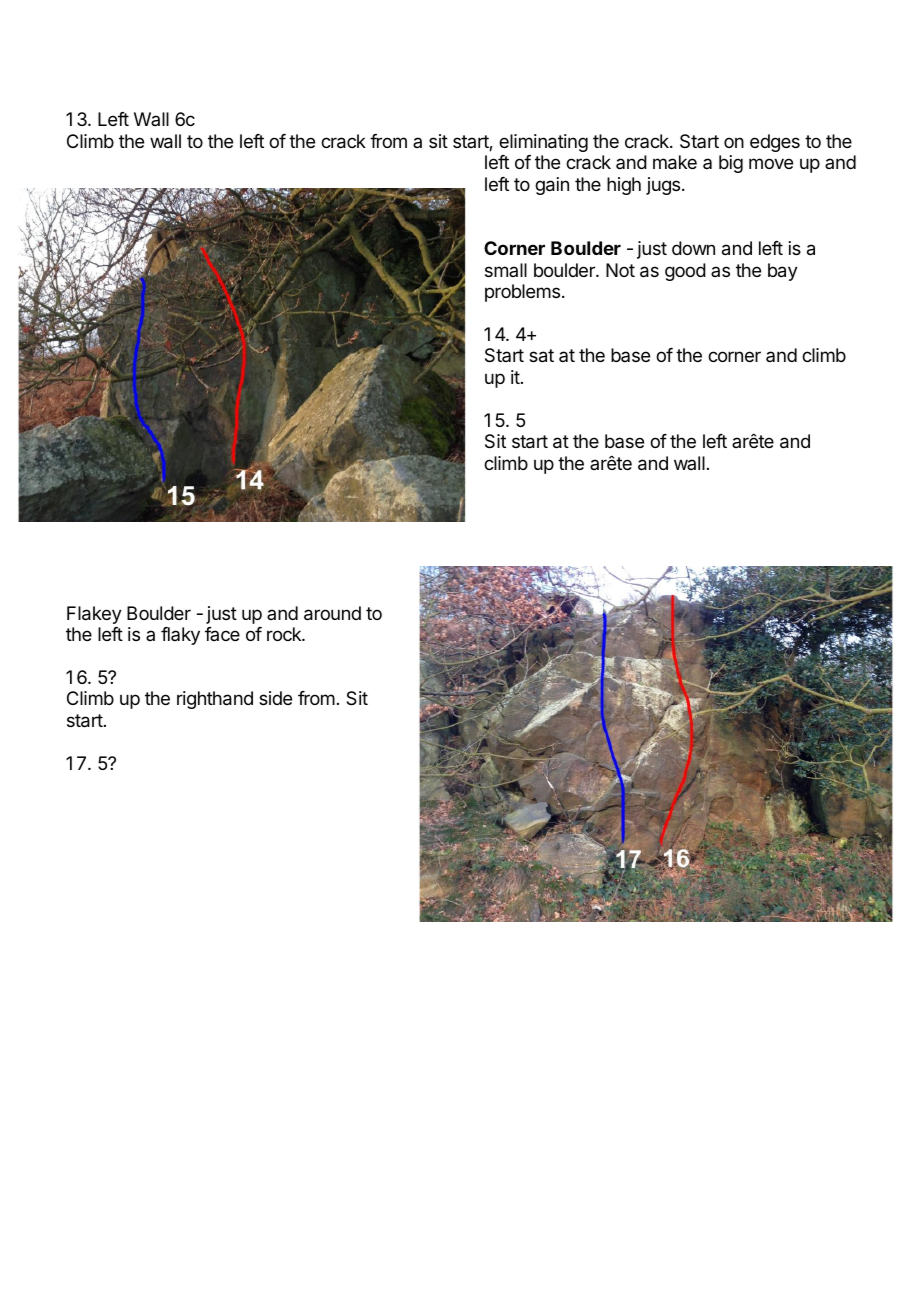 The height and width of the screenshot is (1308, 924). What do you see at coordinates (285, 634) in the screenshot?
I see `rock` at bounding box center [285, 634].
